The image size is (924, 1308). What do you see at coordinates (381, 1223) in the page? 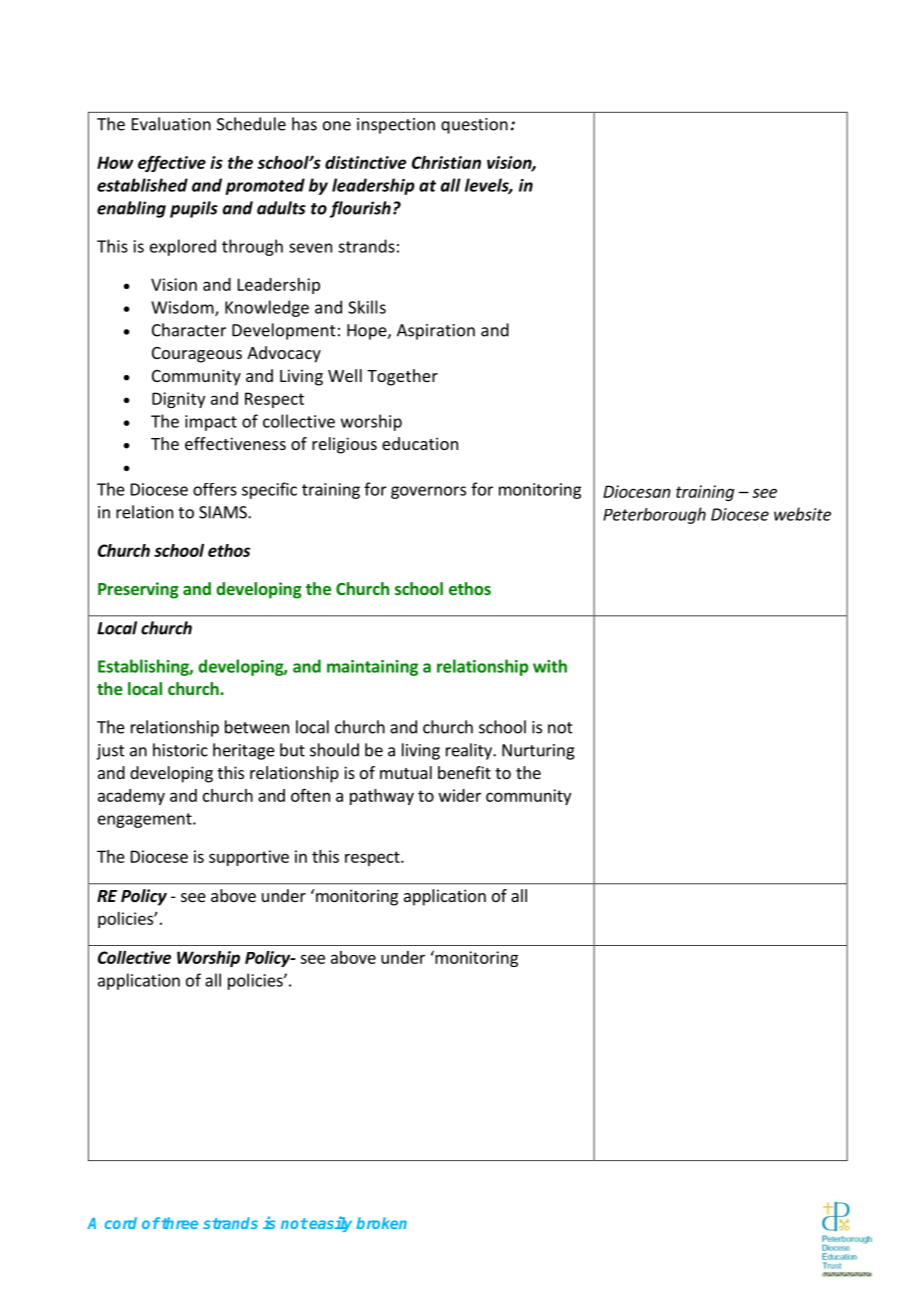
I see `broken` at bounding box center [381, 1223].
